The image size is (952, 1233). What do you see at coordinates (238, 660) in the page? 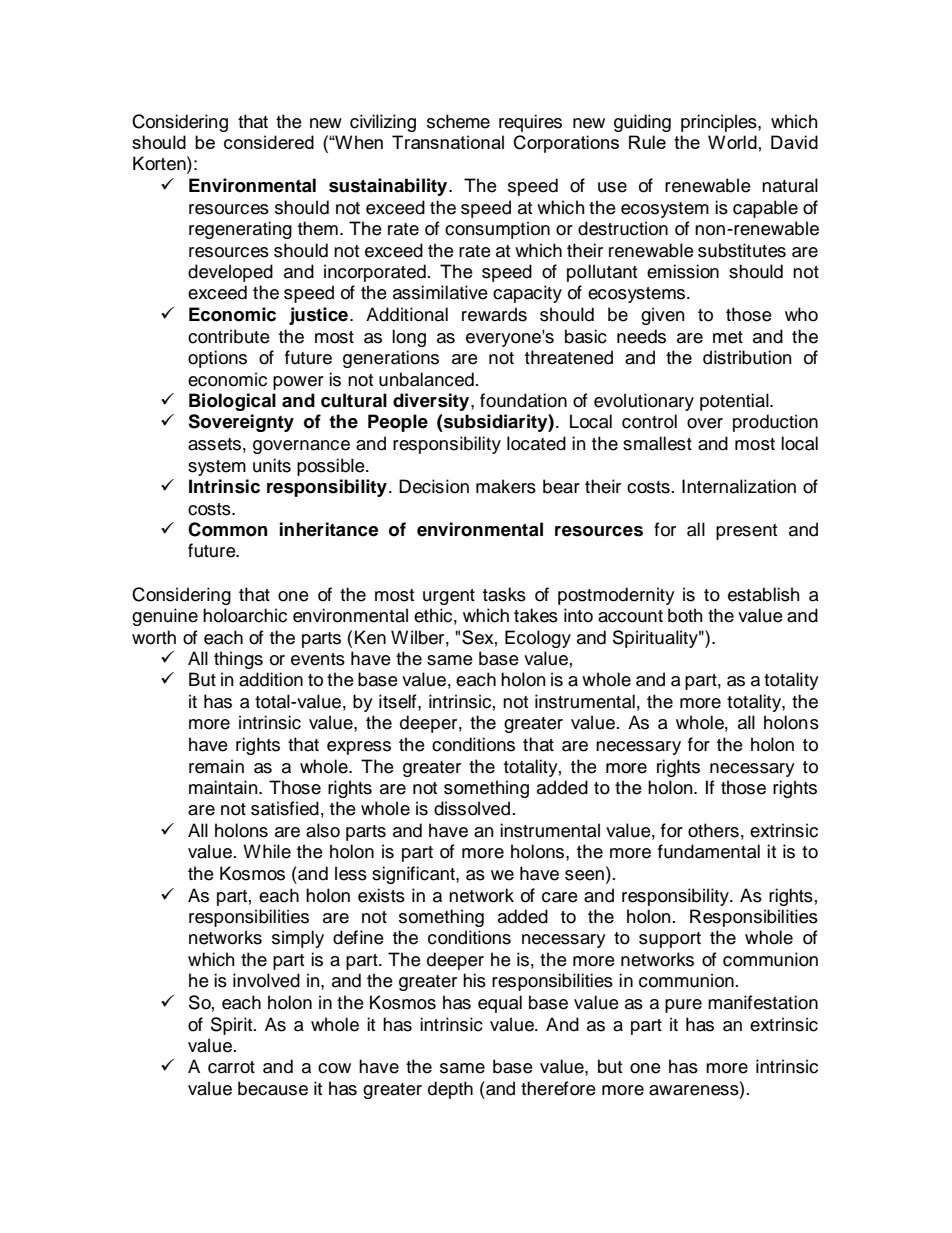
I see `things` at bounding box center [238, 660].
